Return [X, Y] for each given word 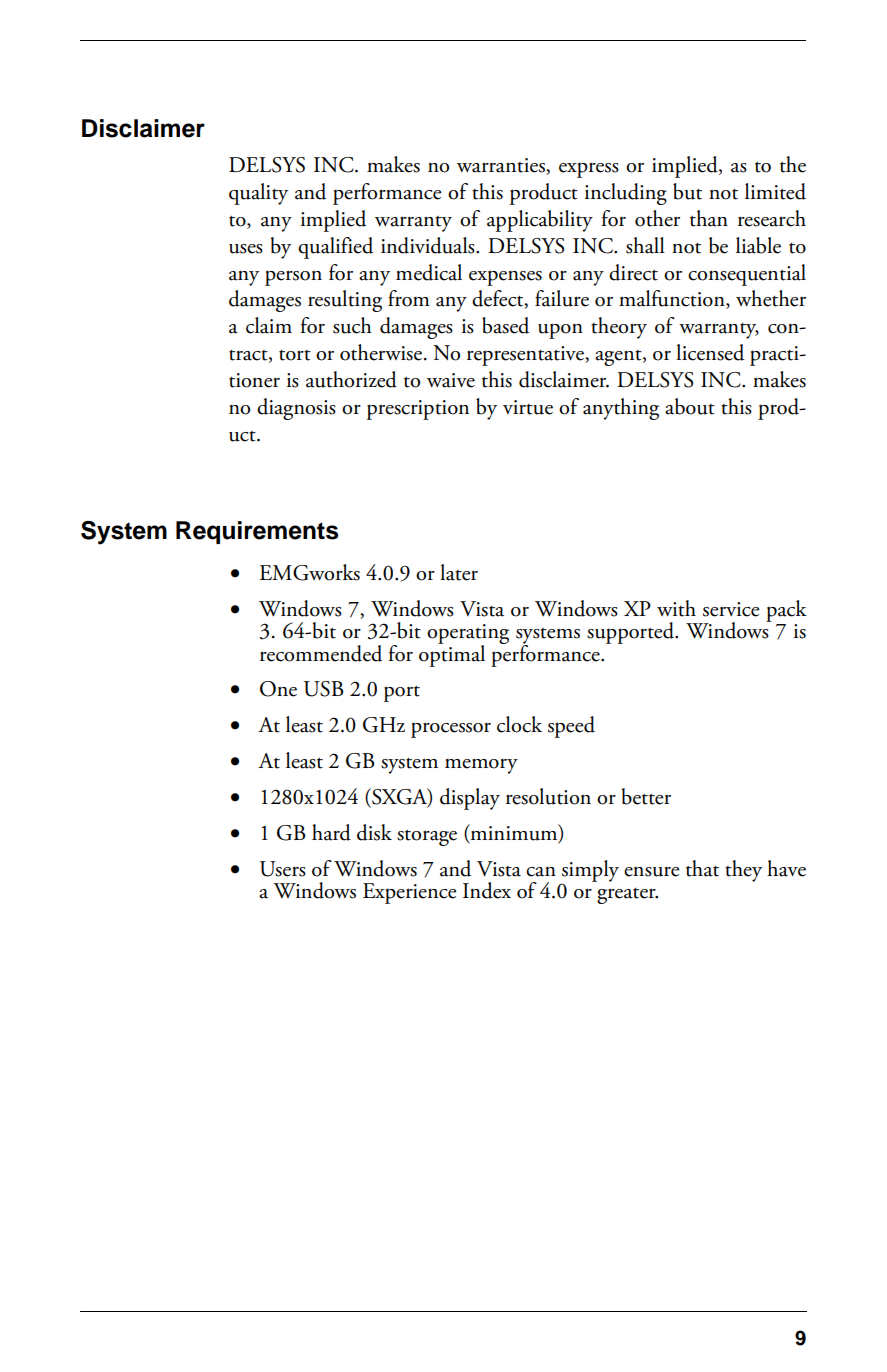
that [702, 868]
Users [283, 869]
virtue [528, 407]
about [690, 406]
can [541, 872]
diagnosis [296, 409]
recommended [321, 653]
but [687, 191]
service [731, 609]
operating [468, 635]
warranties [502, 166]
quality [258, 194]
